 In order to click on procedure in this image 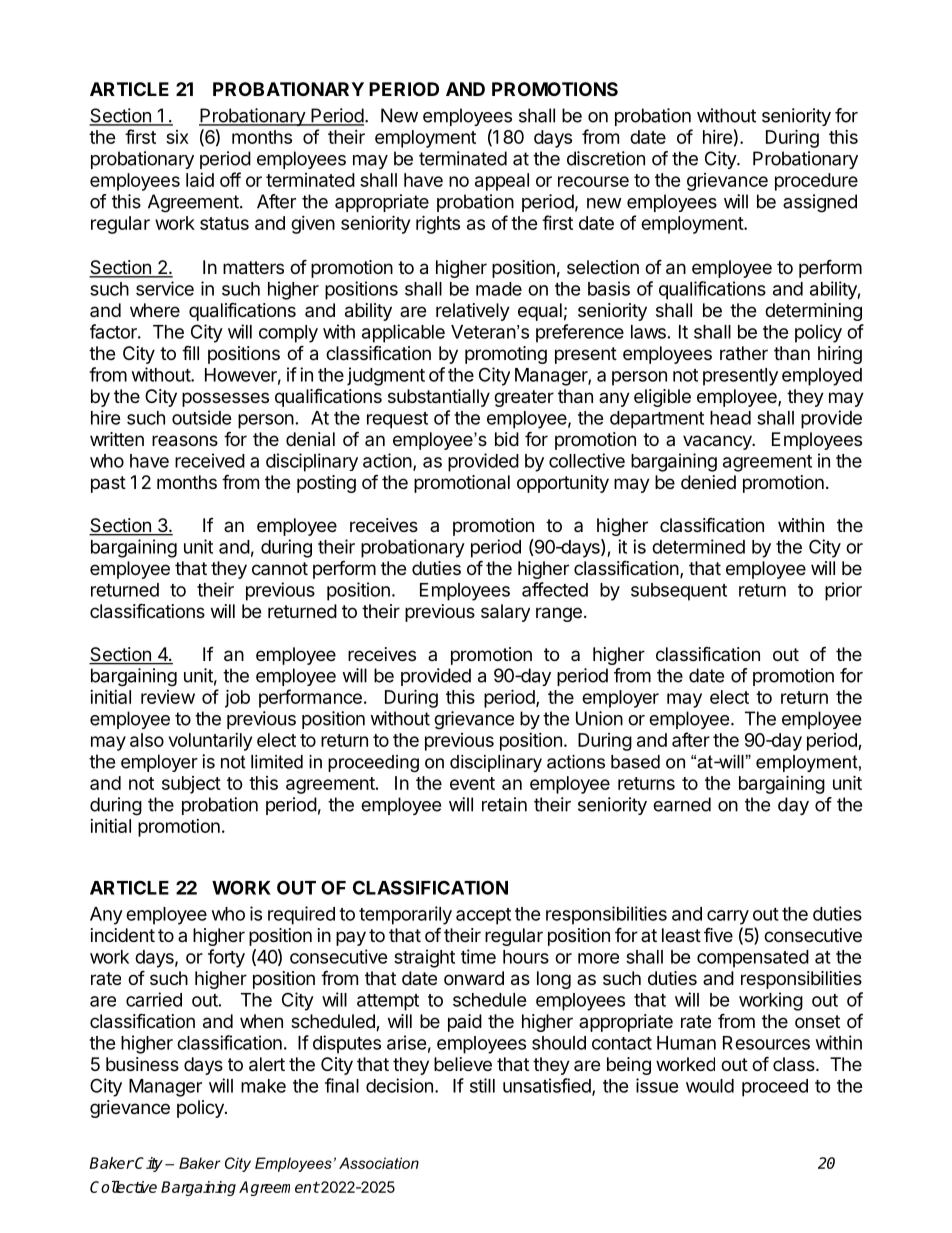, I will do `click(816, 182)`.
